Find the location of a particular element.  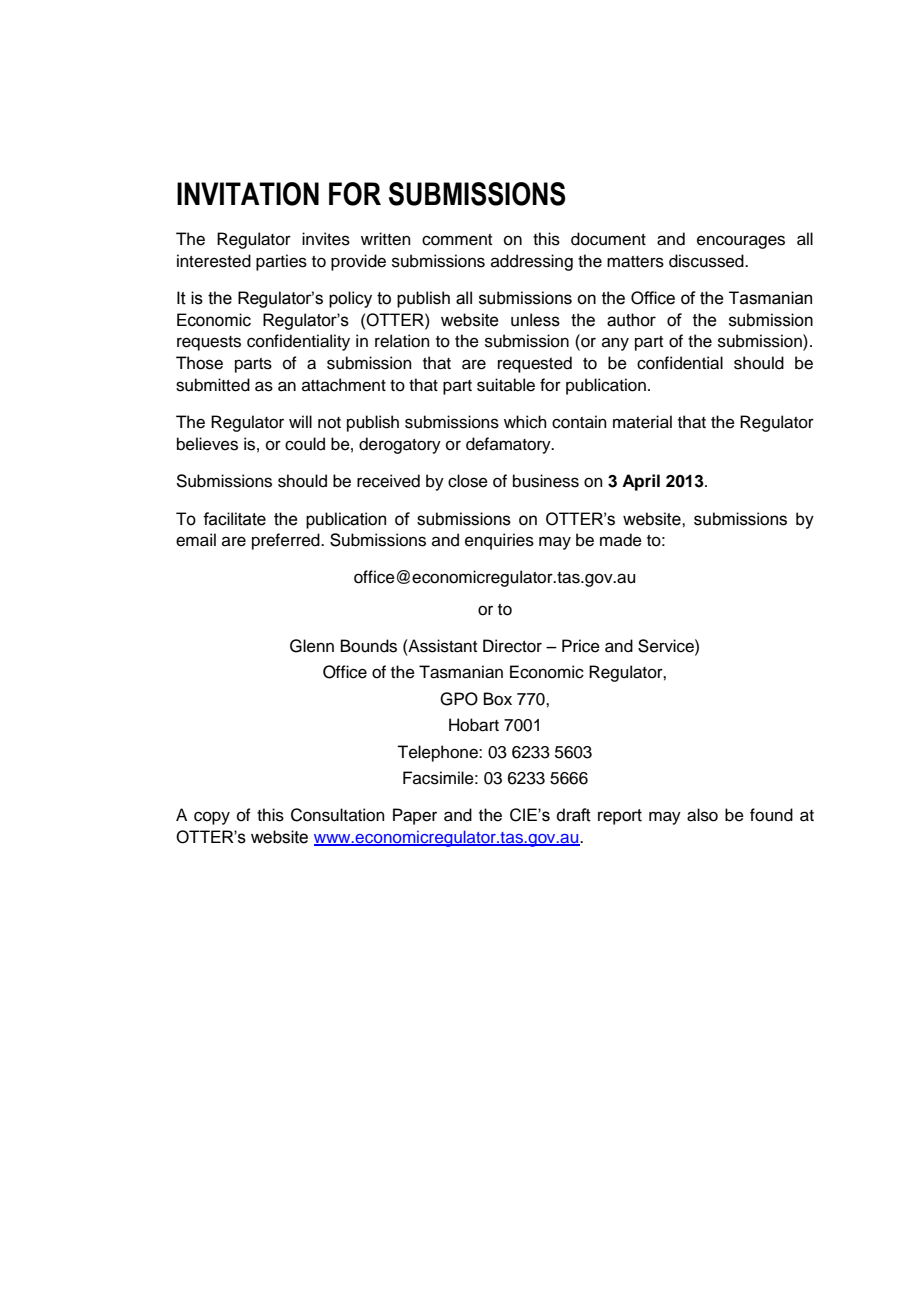

copy is located at coordinates (212, 818).
